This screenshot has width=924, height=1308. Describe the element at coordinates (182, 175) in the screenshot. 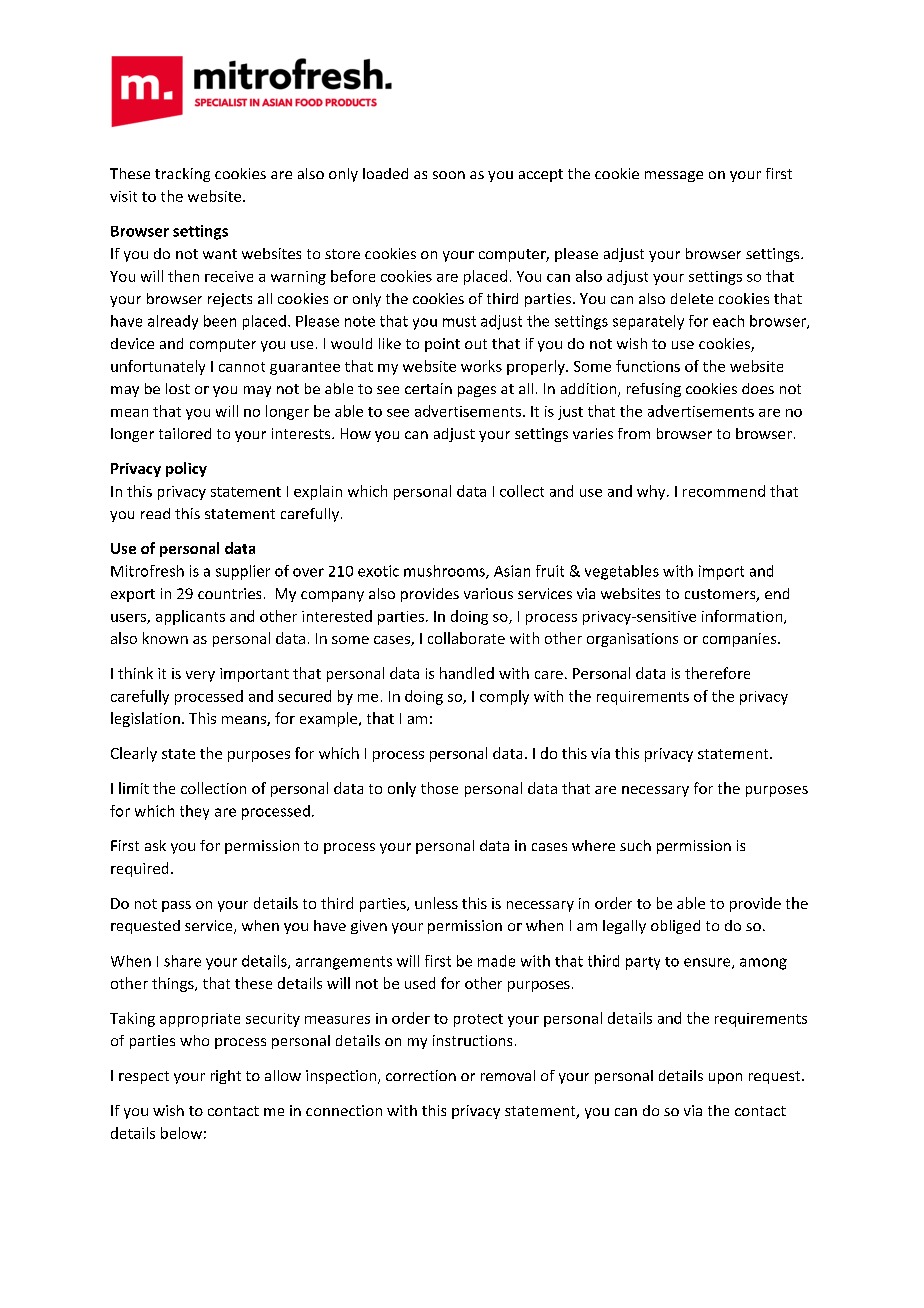

I see `tracking` at that location.
